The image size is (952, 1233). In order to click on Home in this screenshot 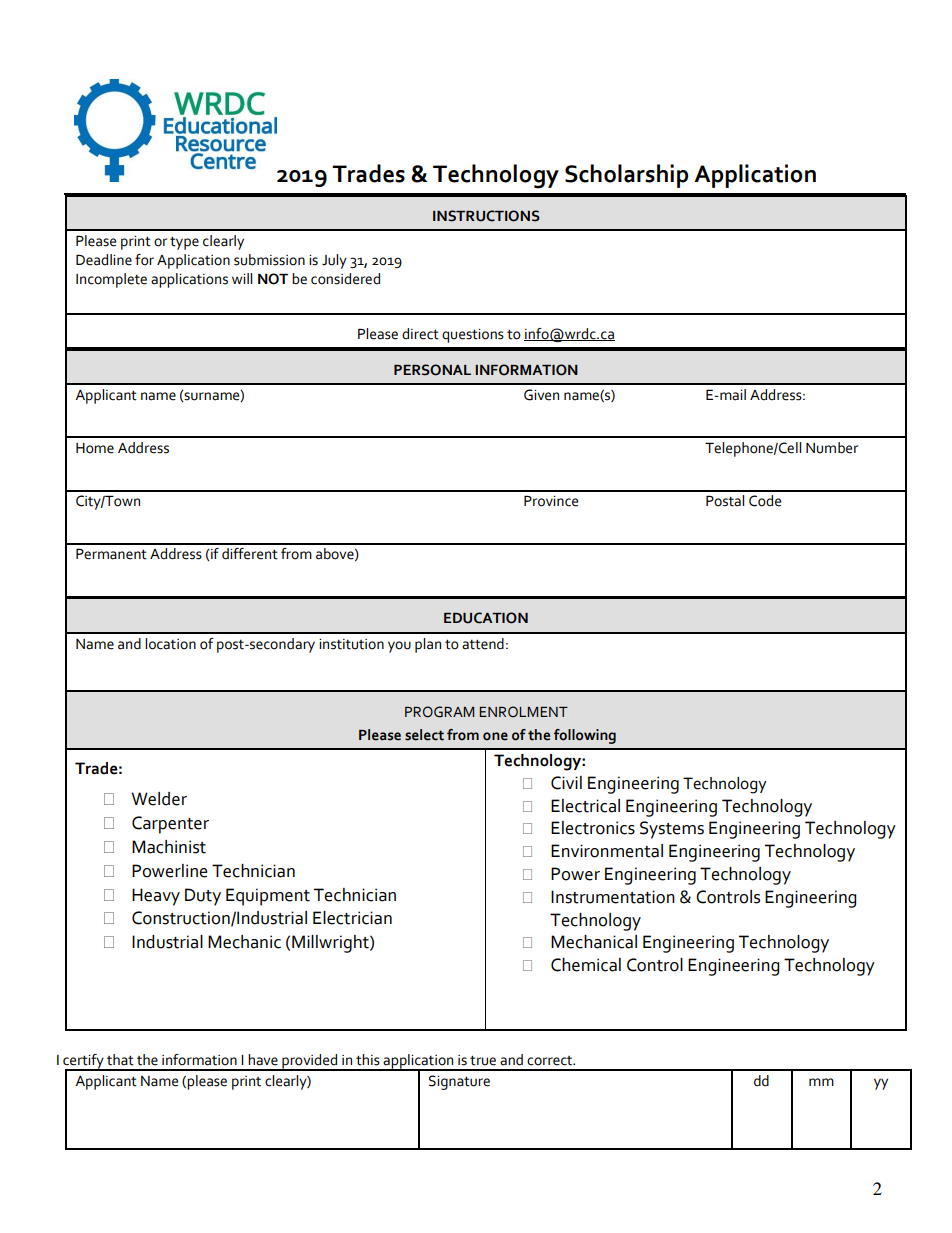, I will do `click(95, 448)`.
